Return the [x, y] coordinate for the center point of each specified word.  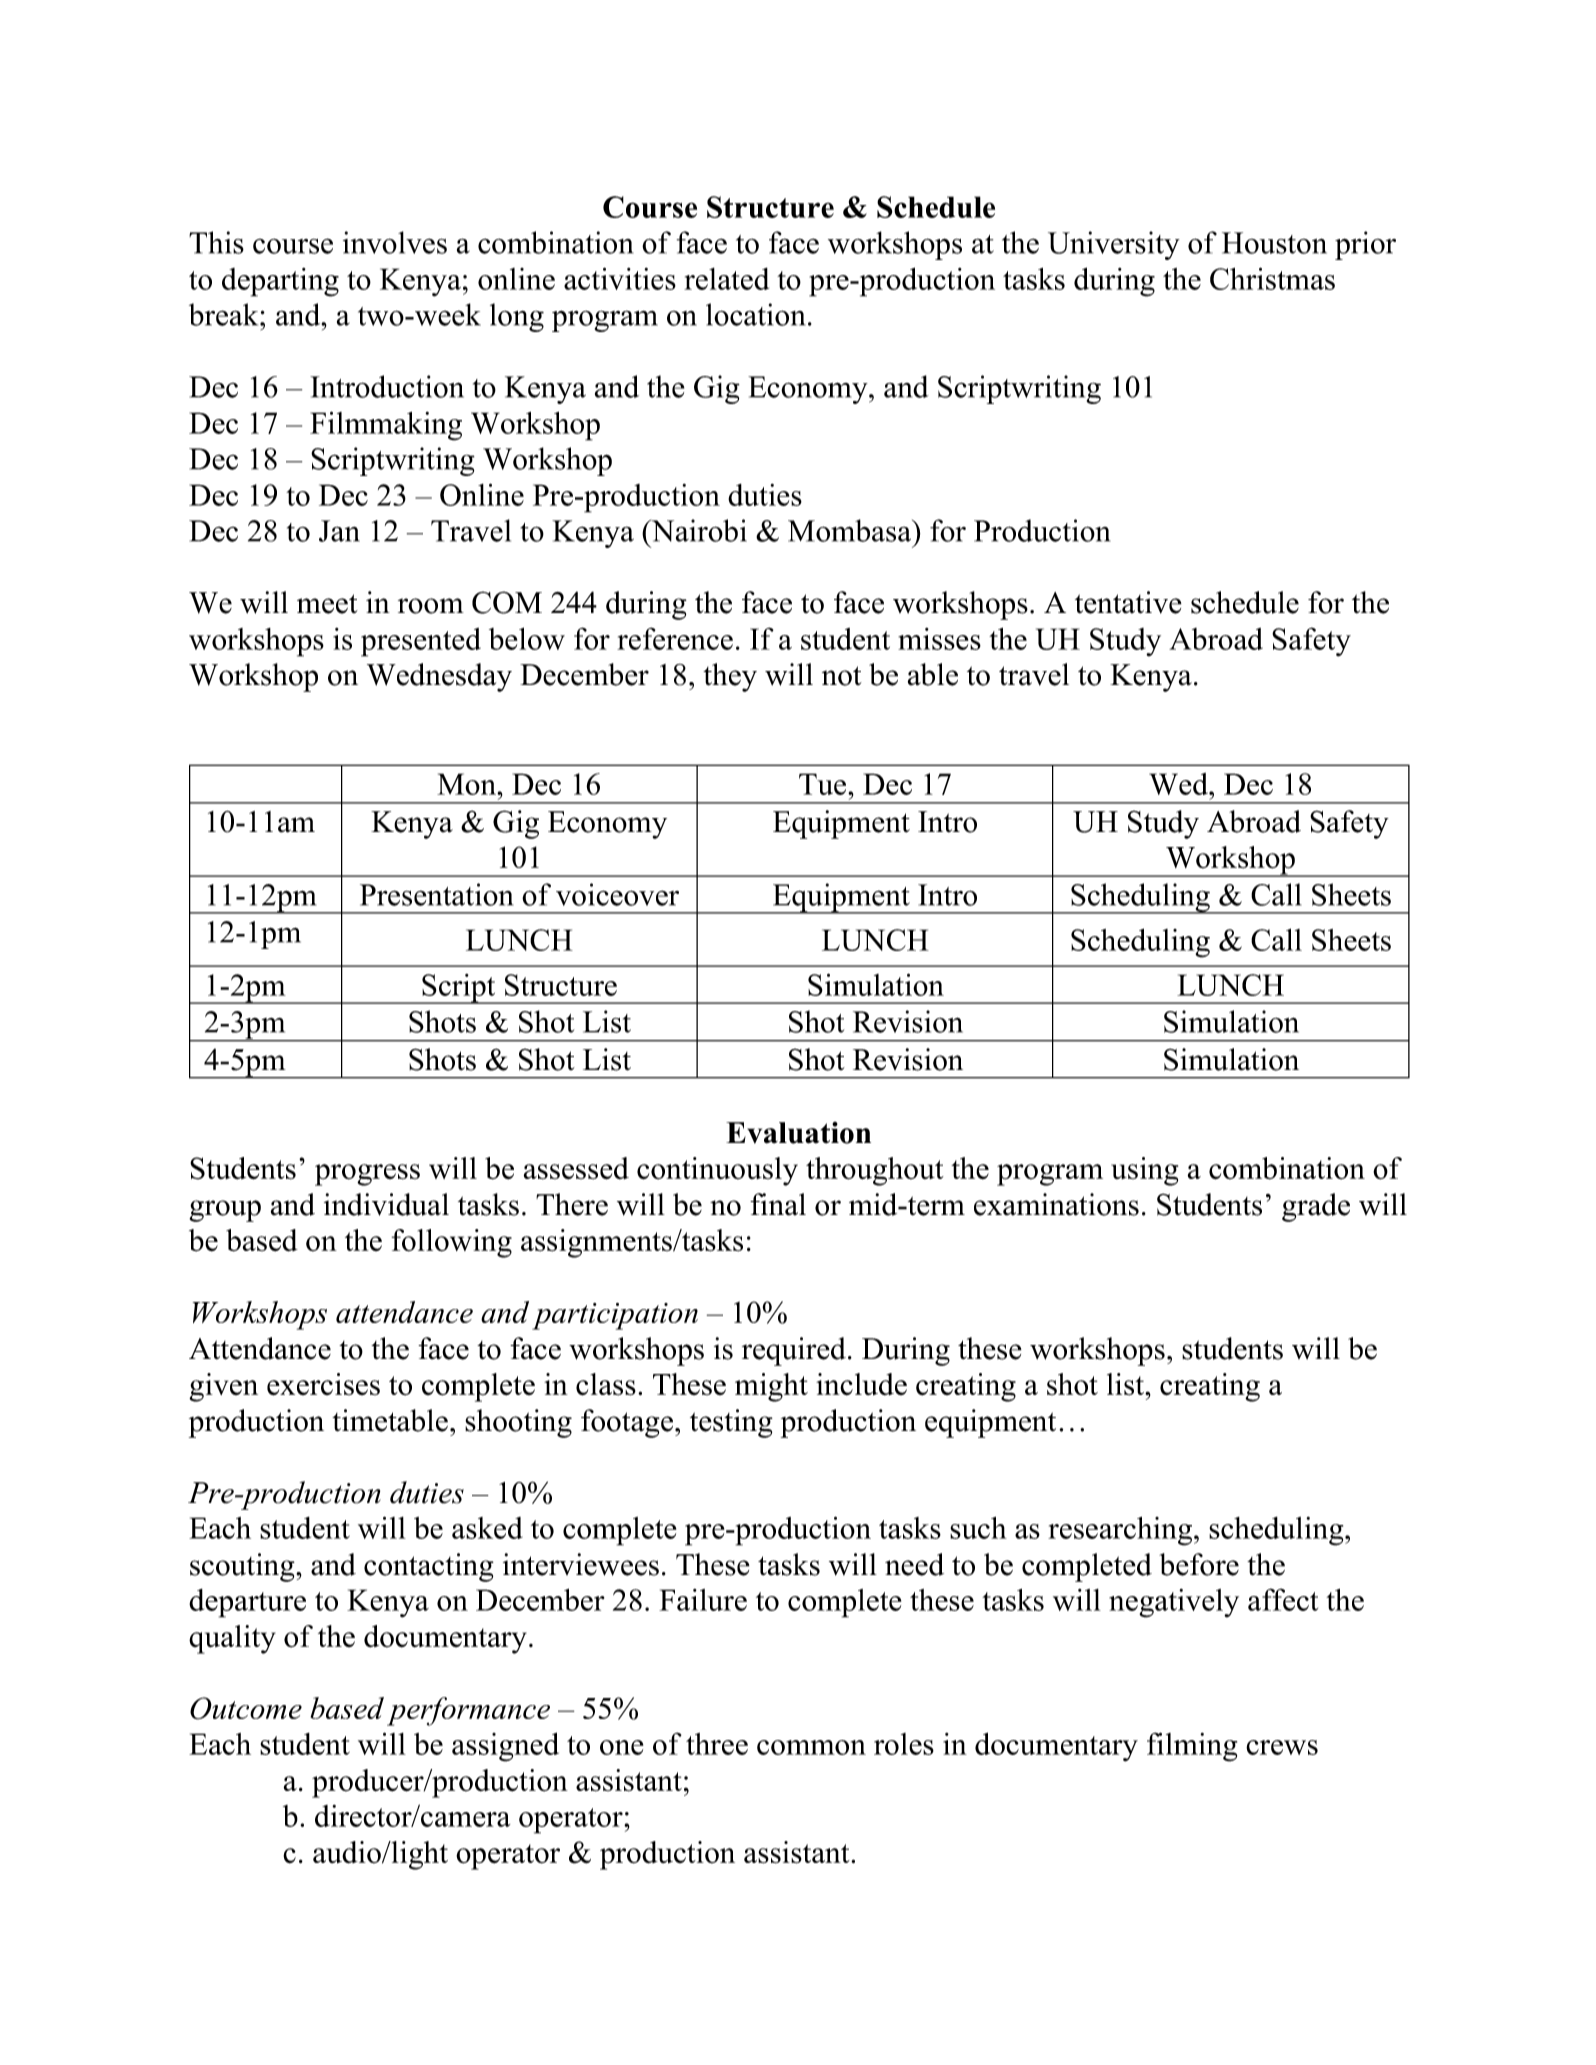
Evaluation [798, 1133]
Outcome [246, 1708]
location [755, 314]
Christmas [1272, 278]
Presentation [436, 894]
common [811, 1747]
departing [280, 282]
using [1144, 1171]
